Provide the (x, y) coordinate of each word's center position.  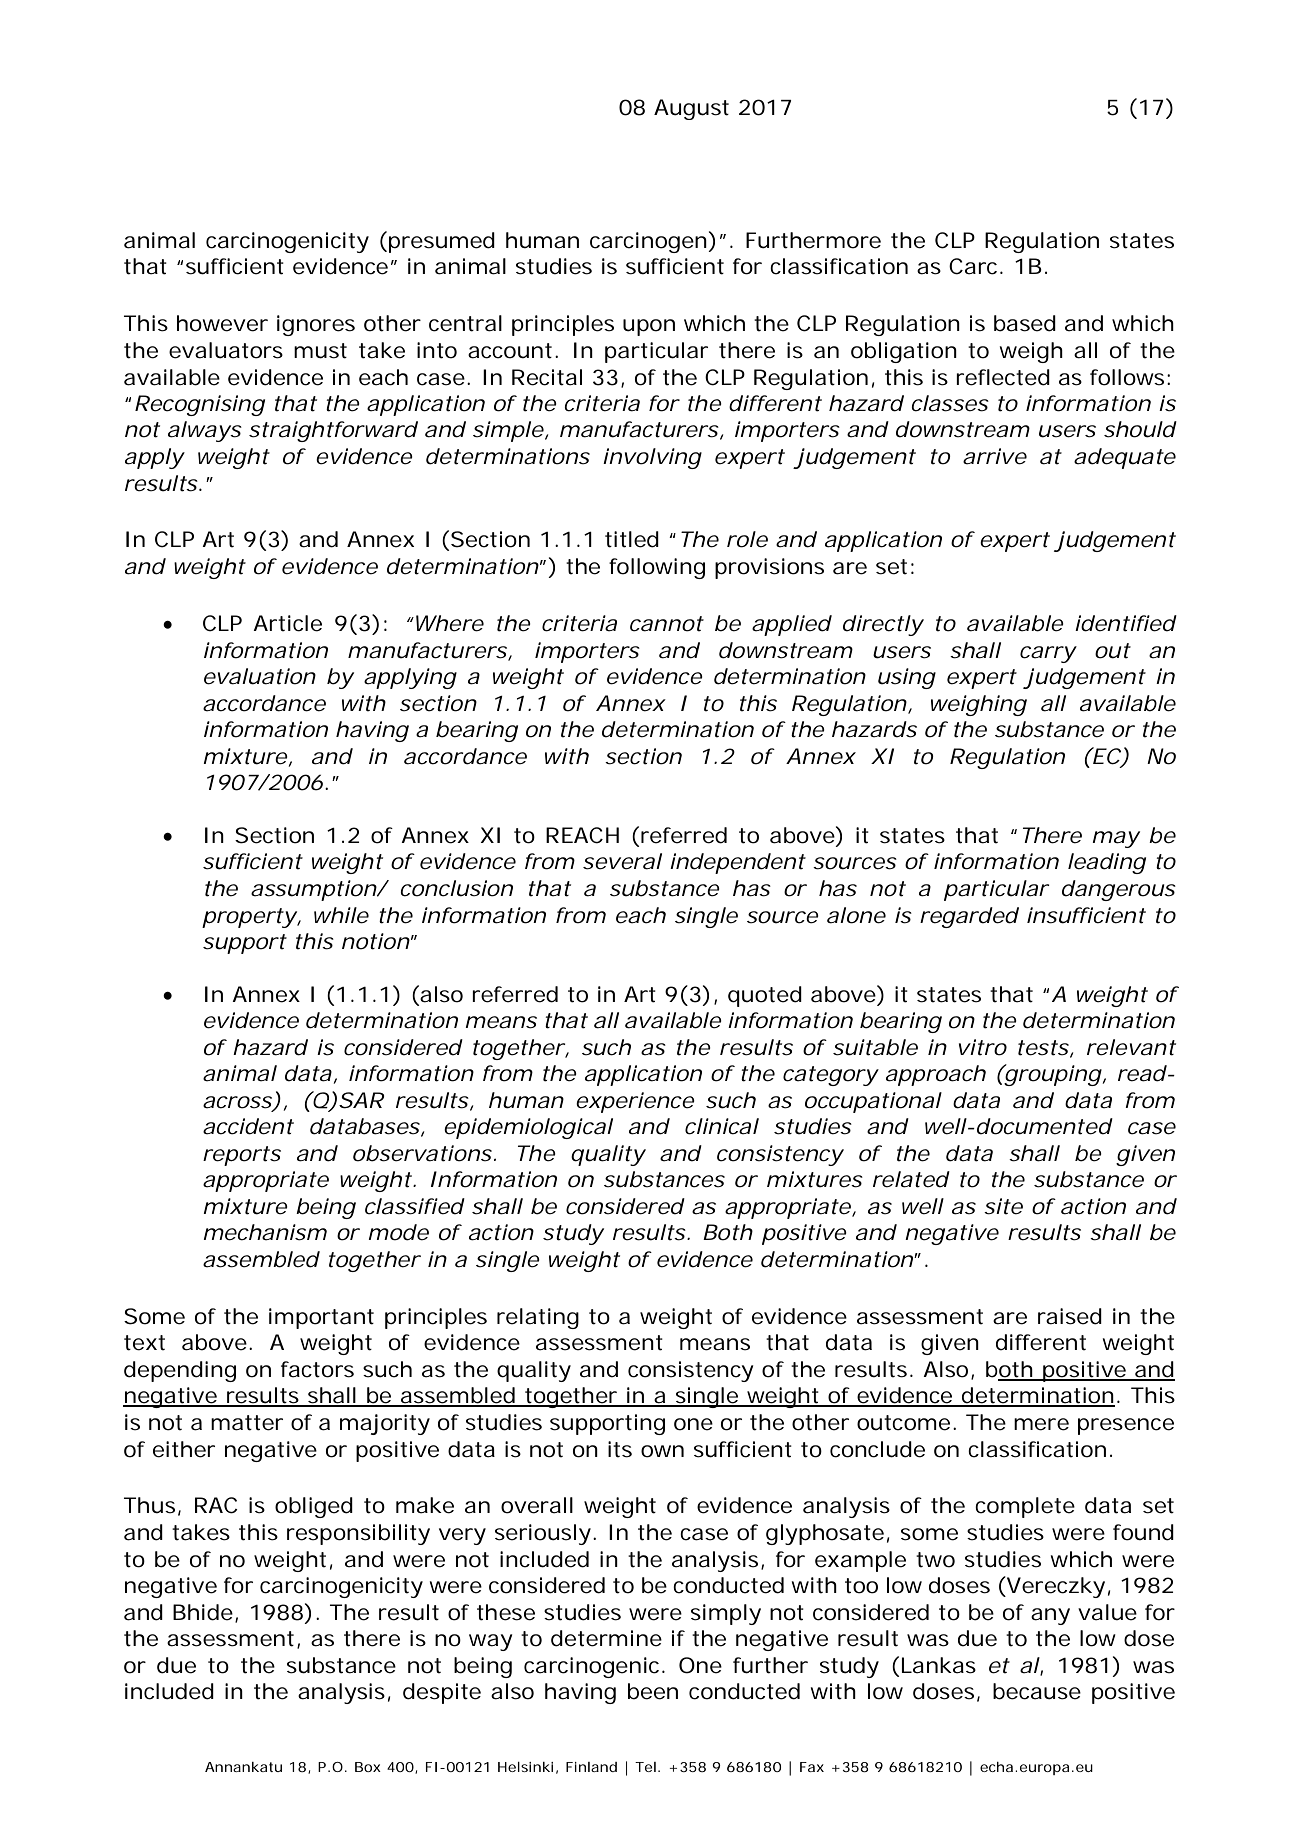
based (1025, 323)
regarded (969, 917)
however (222, 323)
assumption (315, 890)
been (653, 1691)
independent (738, 863)
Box (368, 1767)
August (691, 109)
